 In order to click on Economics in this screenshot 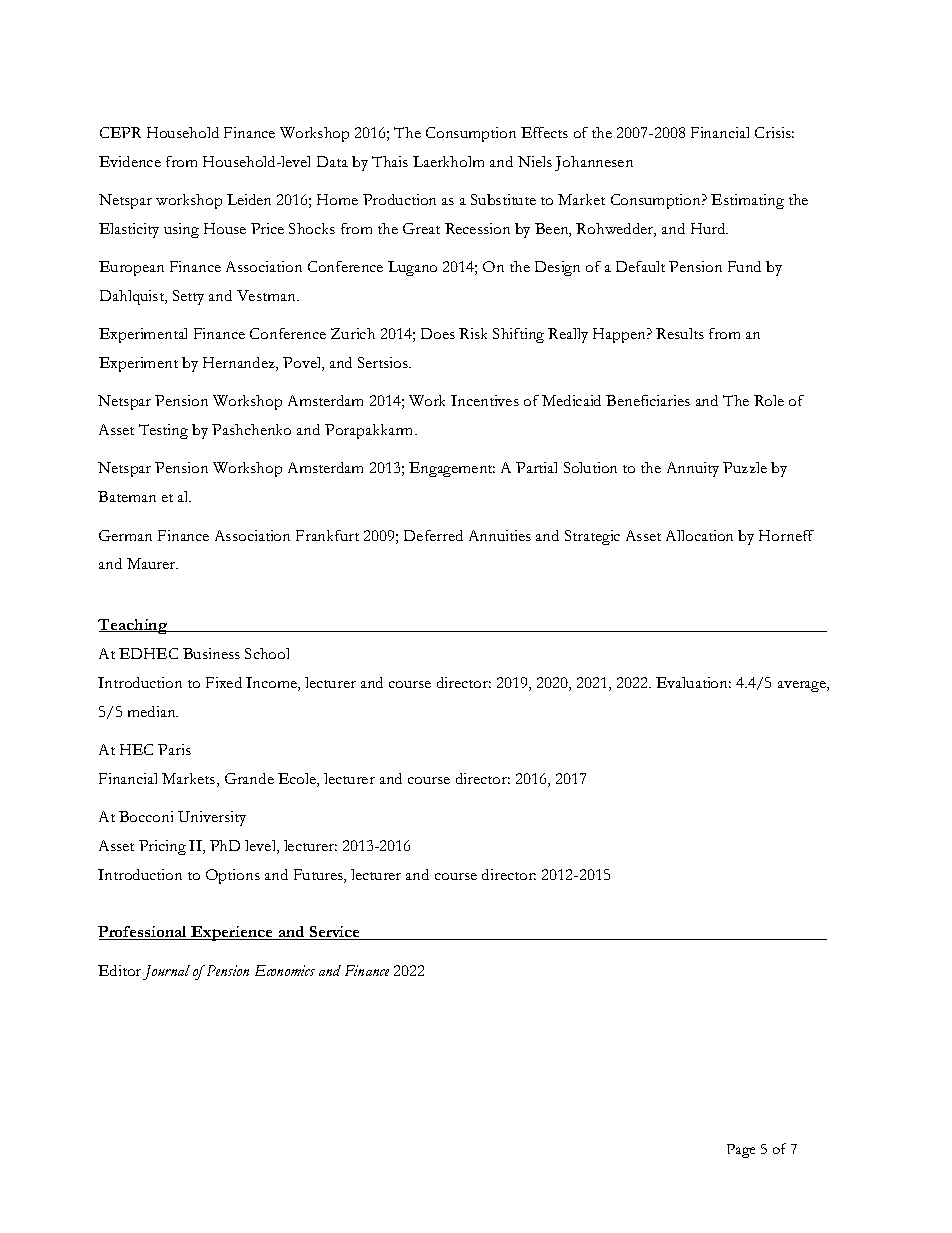, I will do `click(285, 970)`.
